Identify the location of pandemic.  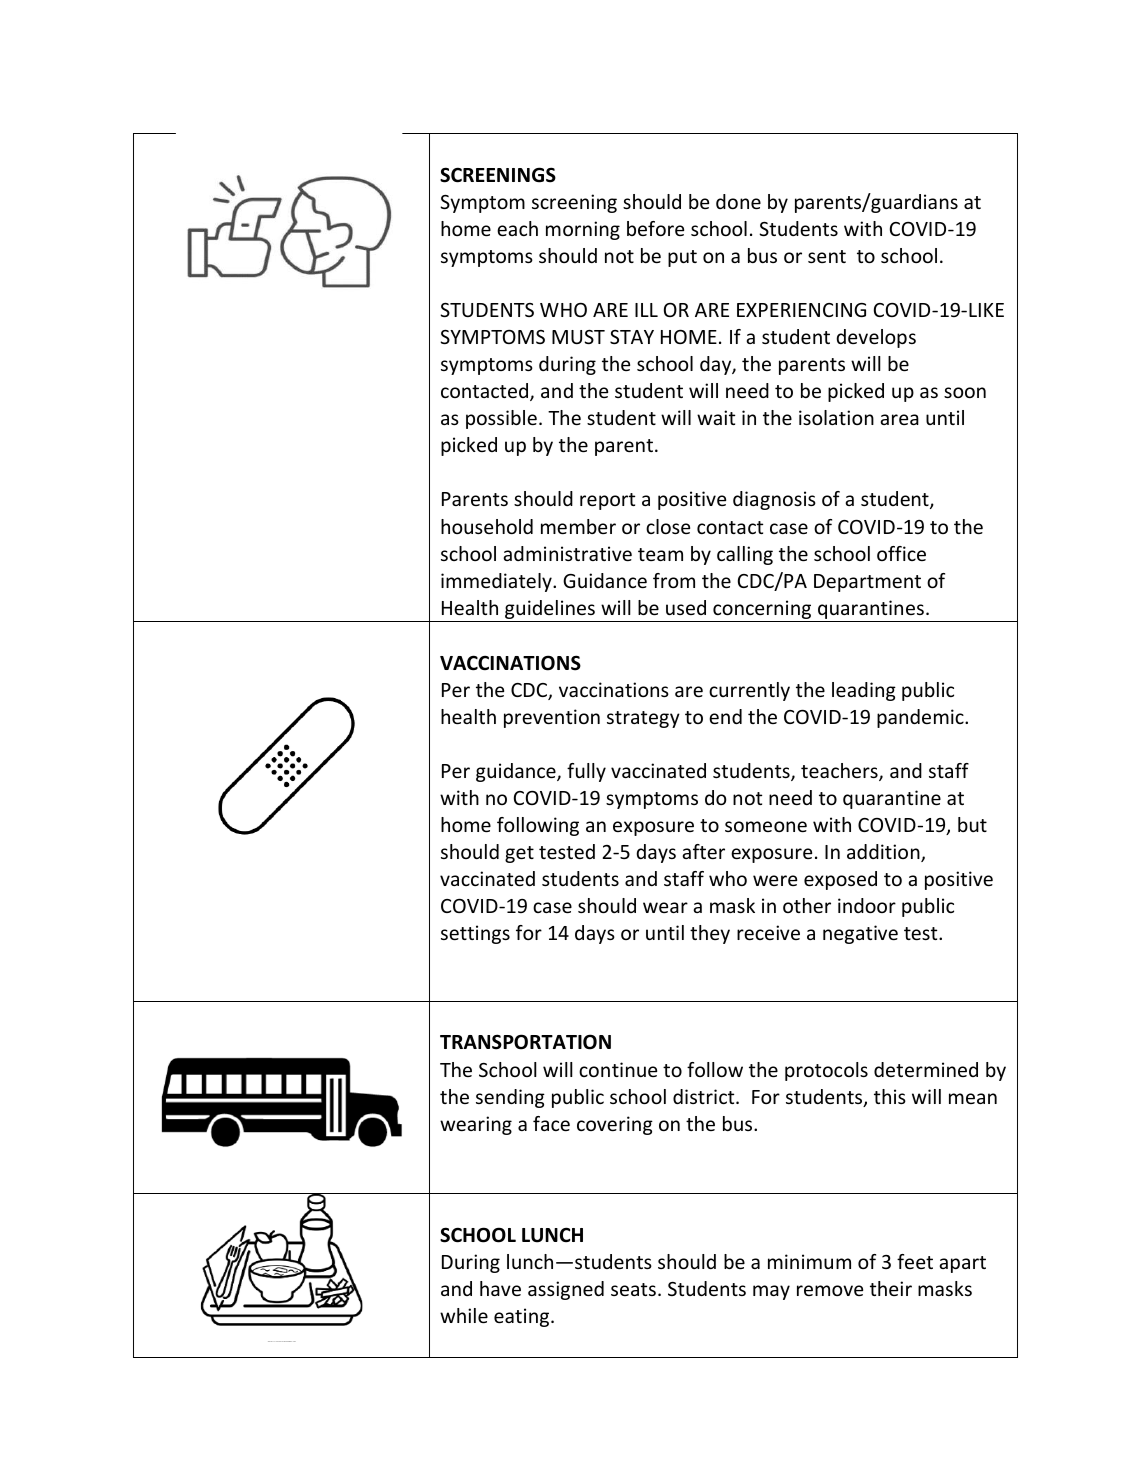
(921, 718).
